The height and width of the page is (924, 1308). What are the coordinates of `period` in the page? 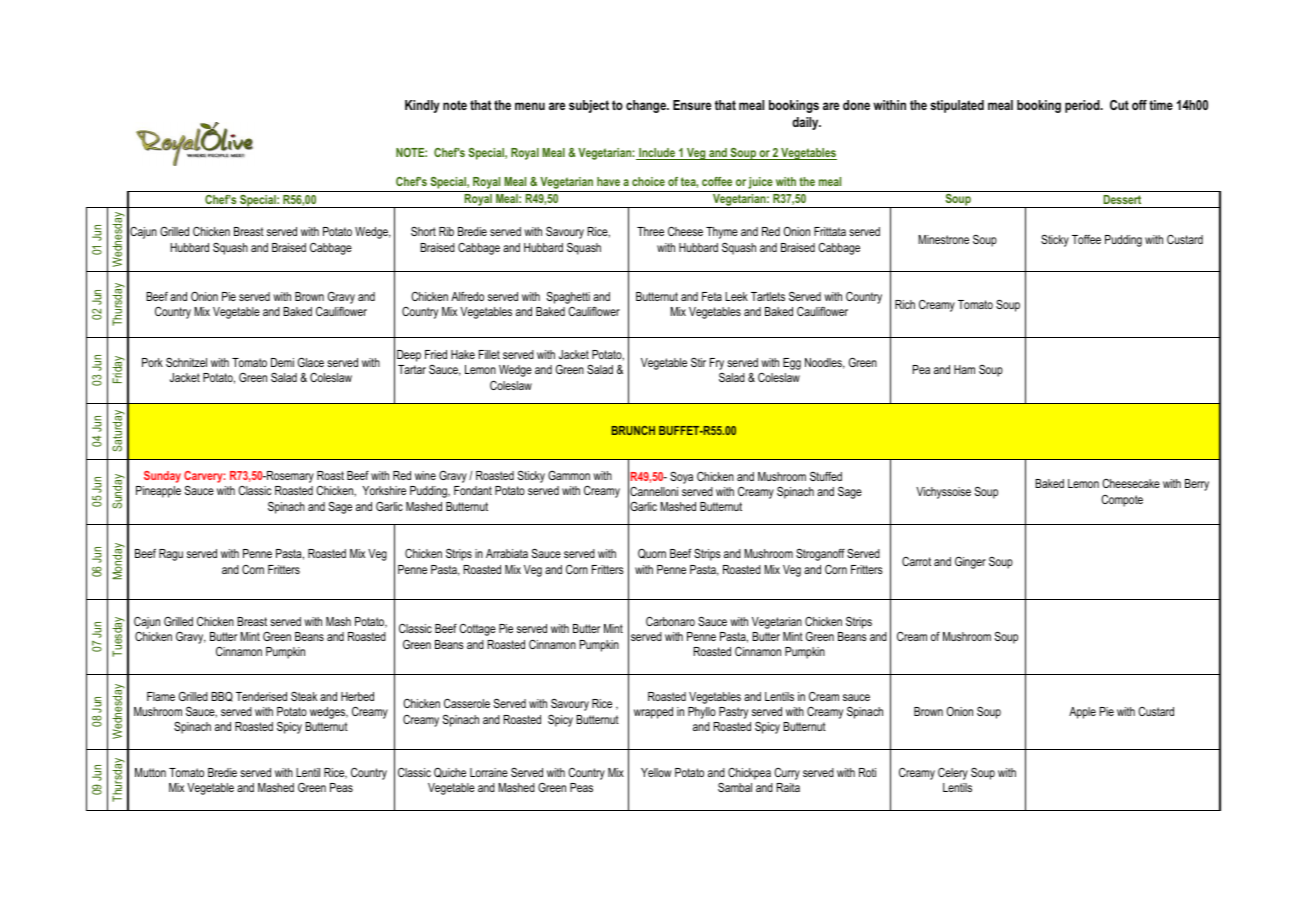 It's located at (1083, 106).
